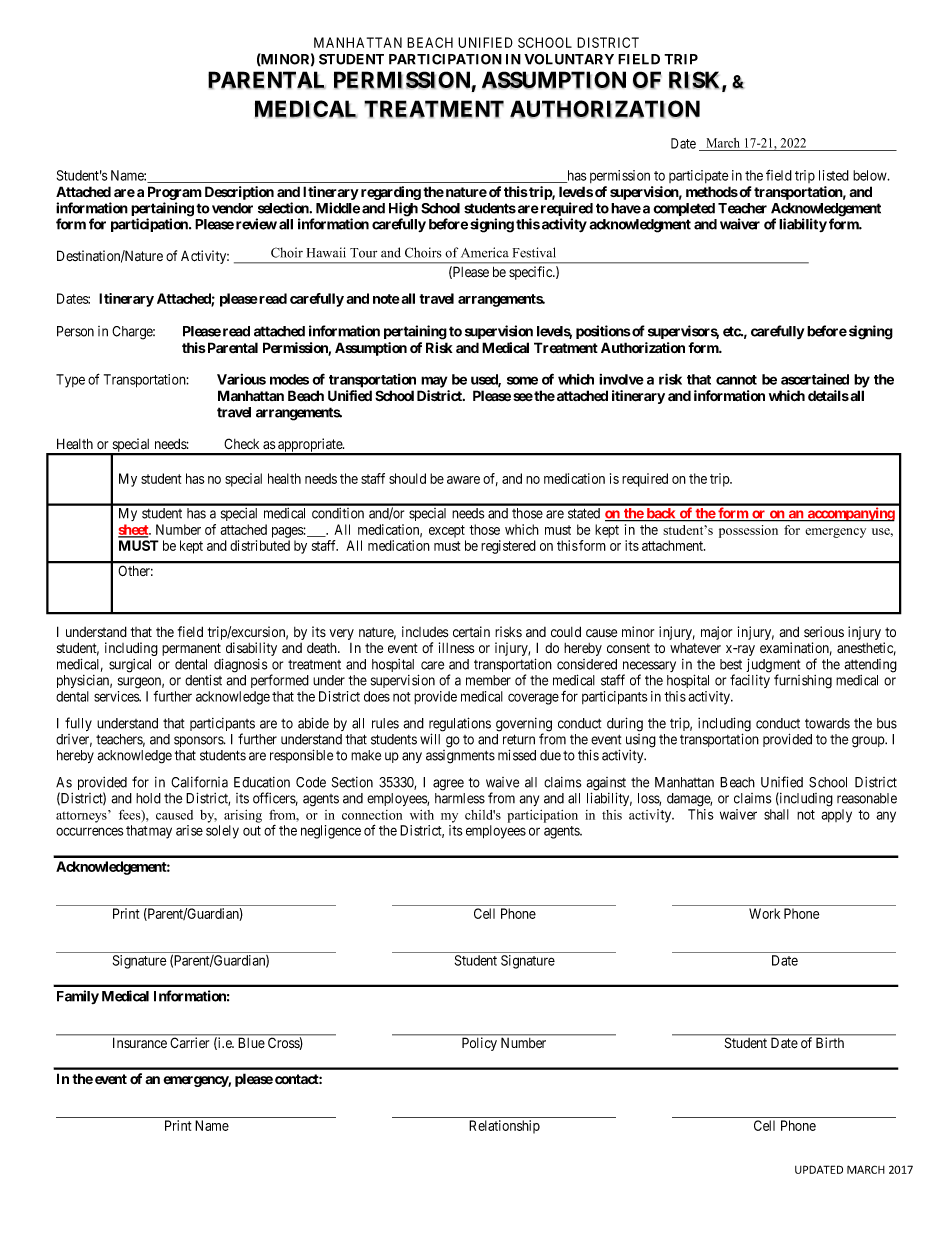 The height and width of the page is (1233, 952). What do you see at coordinates (827, 723) in the page?
I see `towards` at bounding box center [827, 723].
